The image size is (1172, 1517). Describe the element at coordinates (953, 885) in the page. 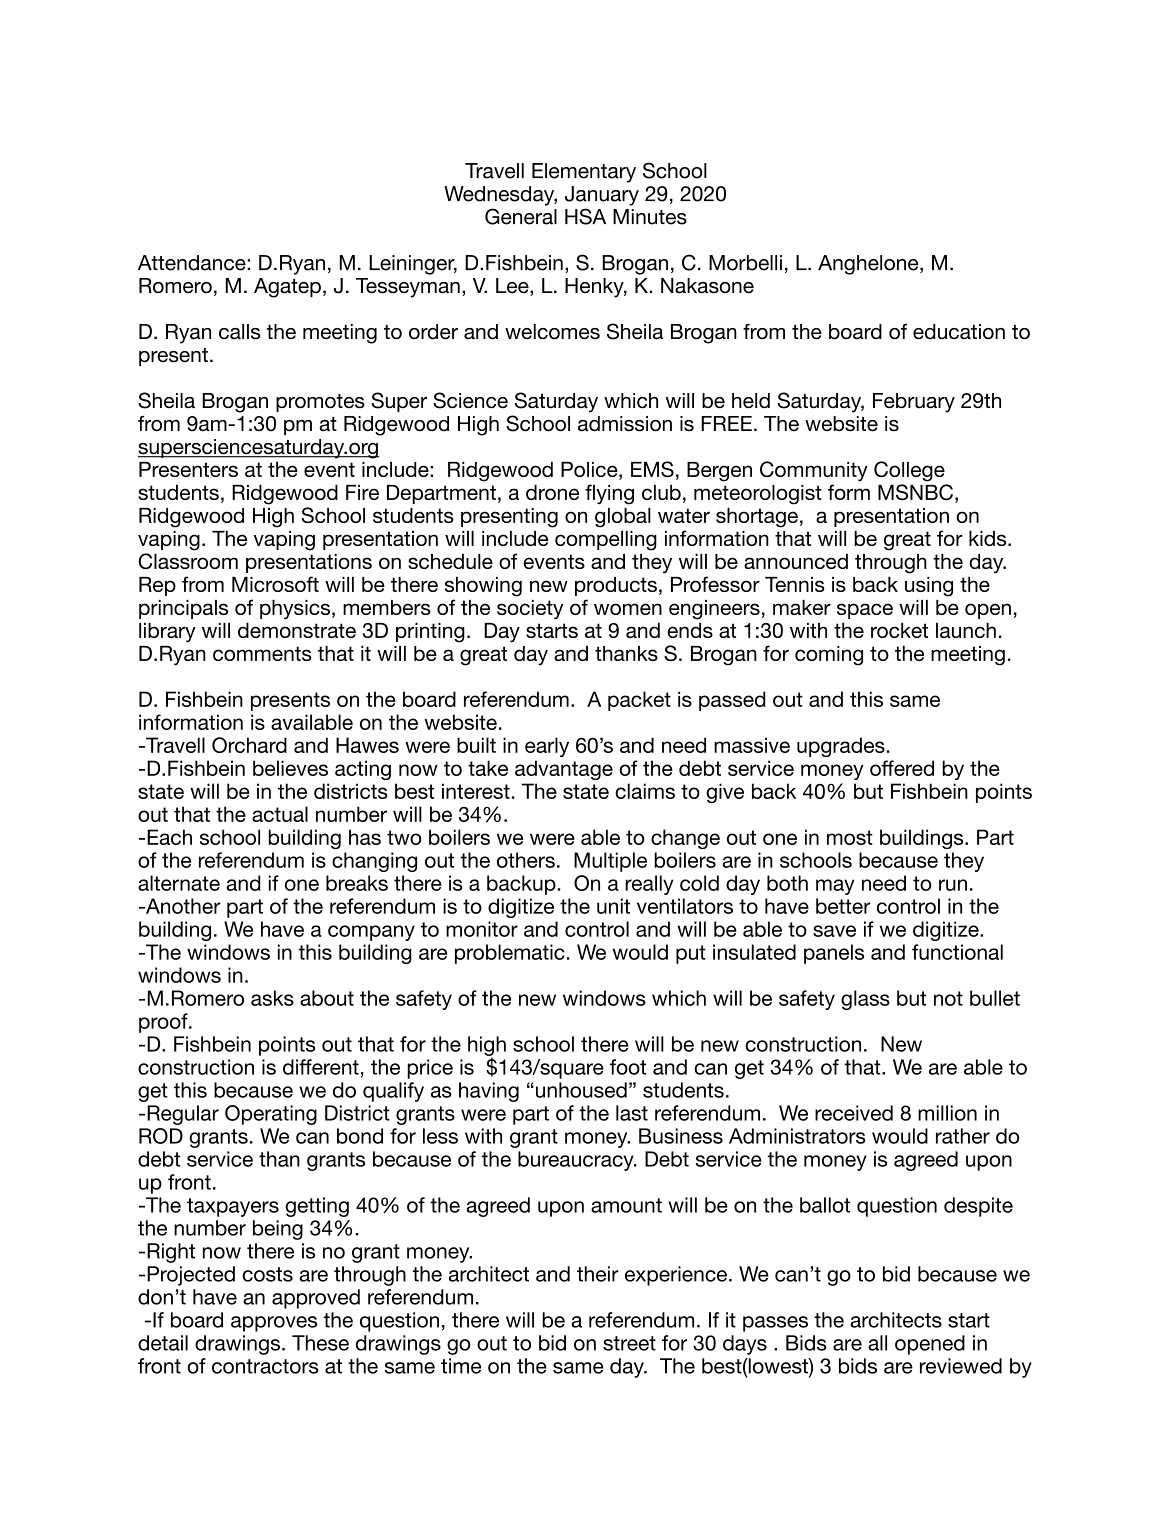

I see `run` at that location.
